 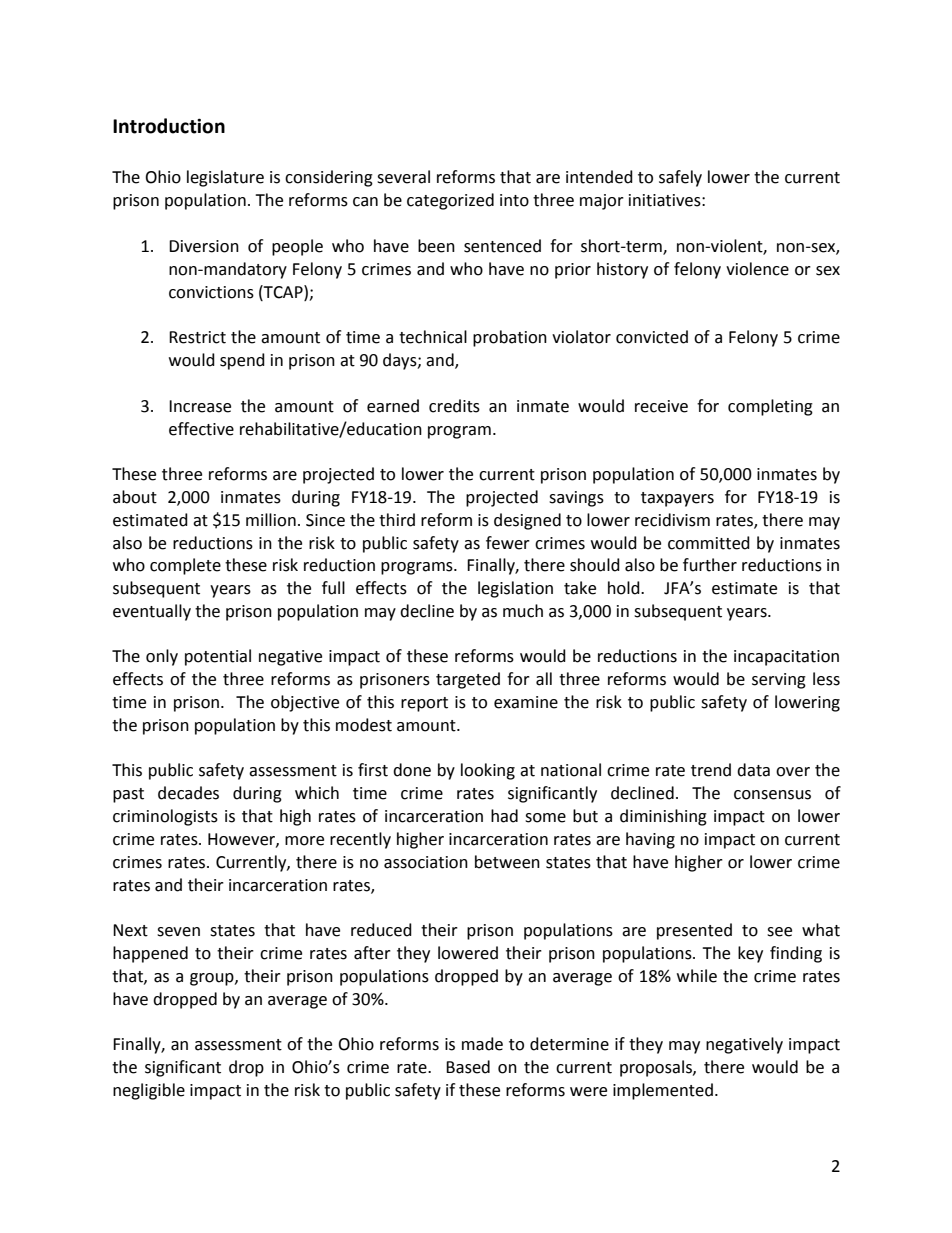 I want to click on potential, so click(x=218, y=657).
